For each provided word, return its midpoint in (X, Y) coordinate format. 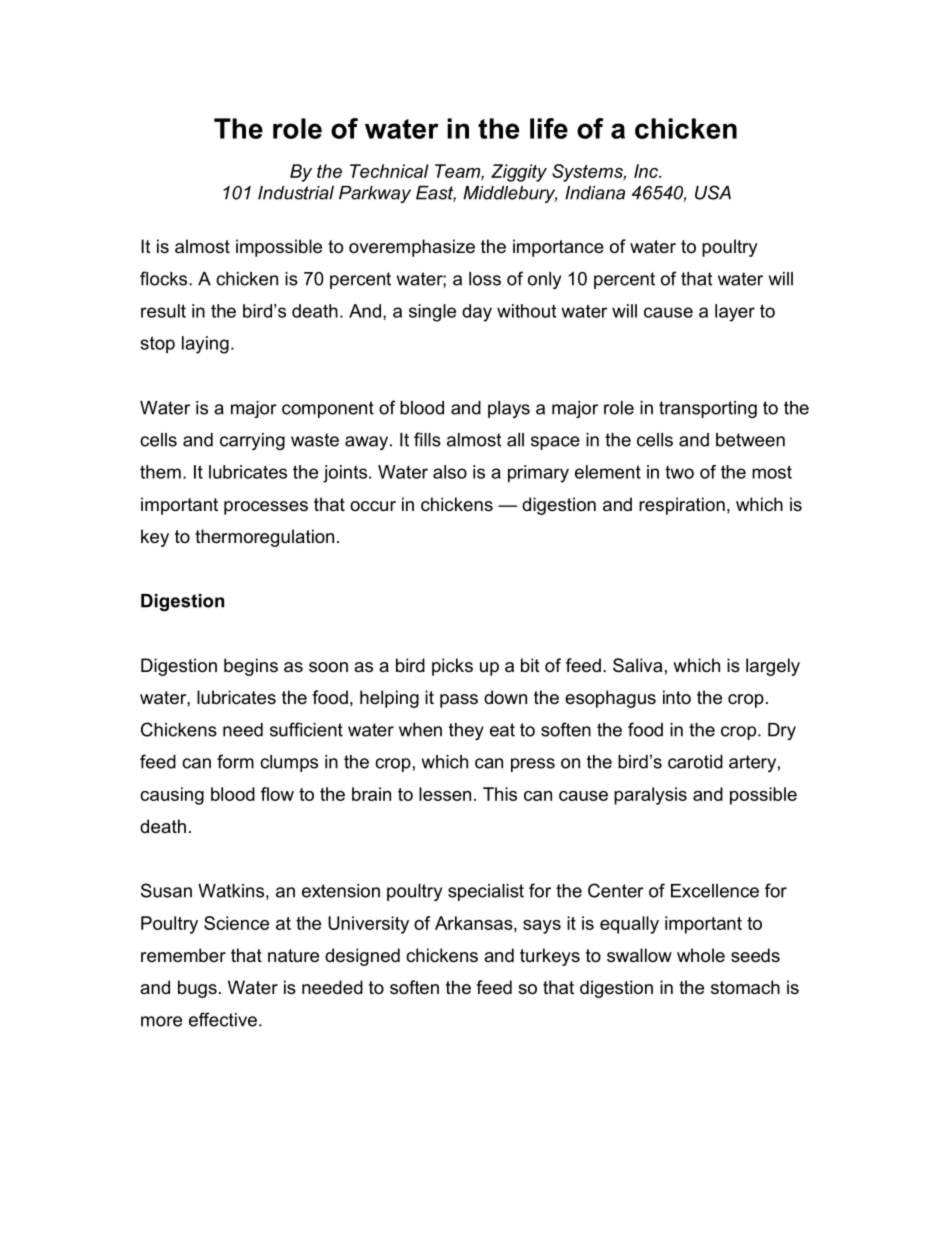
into (677, 697)
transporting (708, 409)
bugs (197, 989)
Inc (647, 171)
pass (459, 701)
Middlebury (510, 194)
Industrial (296, 193)
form (235, 761)
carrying (252, 441)
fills (427, 439)
